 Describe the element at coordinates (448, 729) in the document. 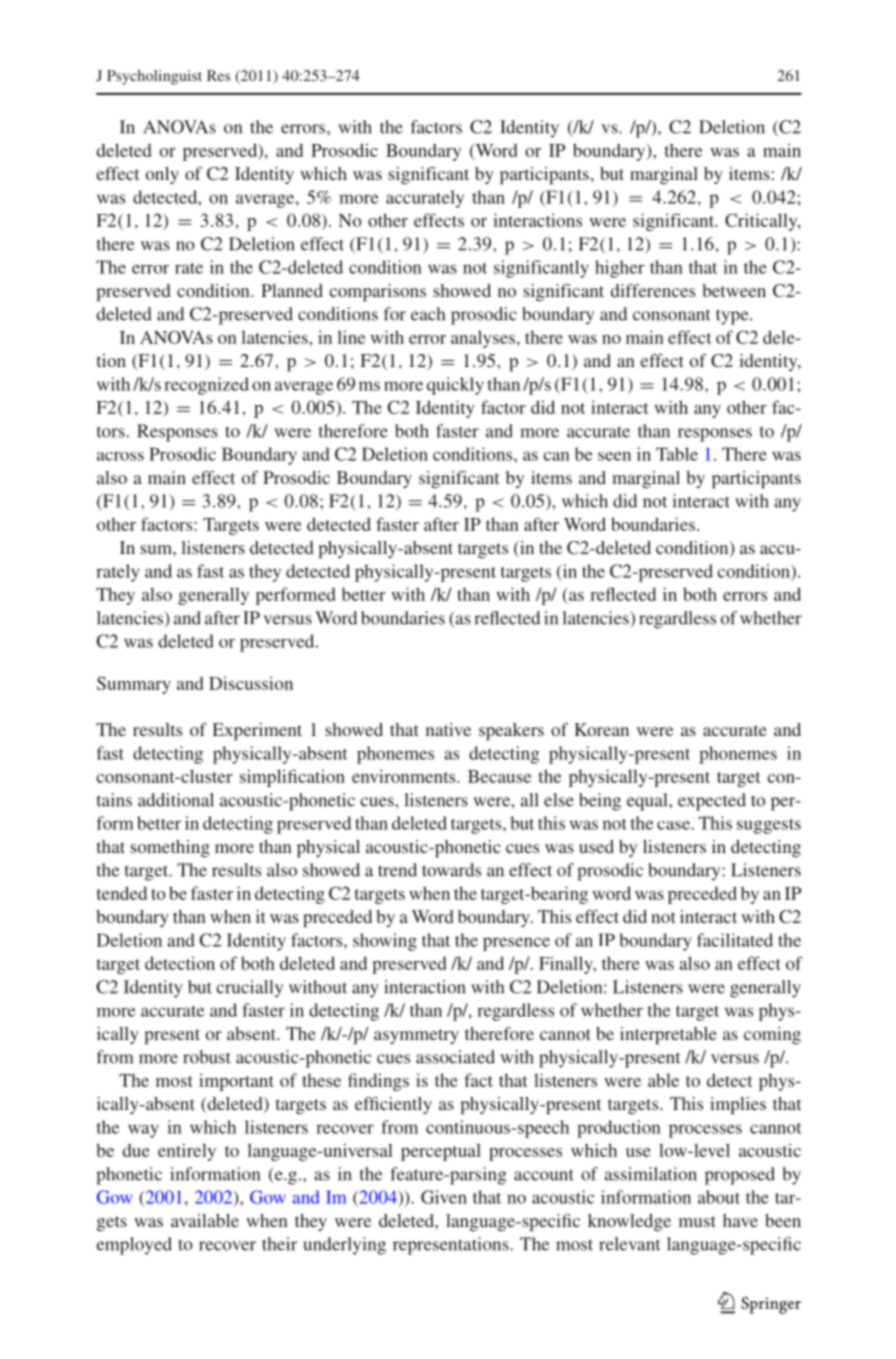

I see `native` at that location.
